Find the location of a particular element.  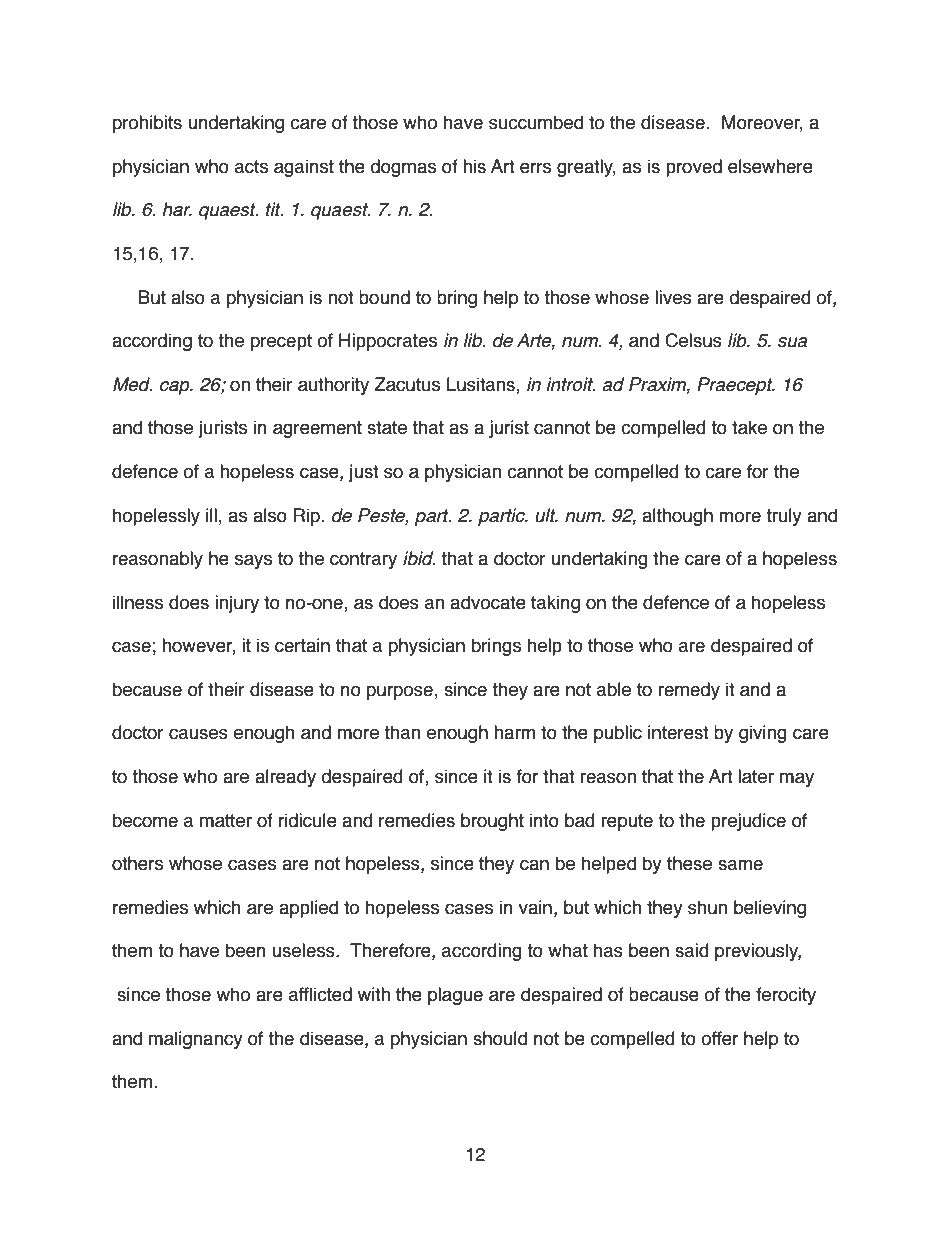

although is located at coordinates (677, 517).
